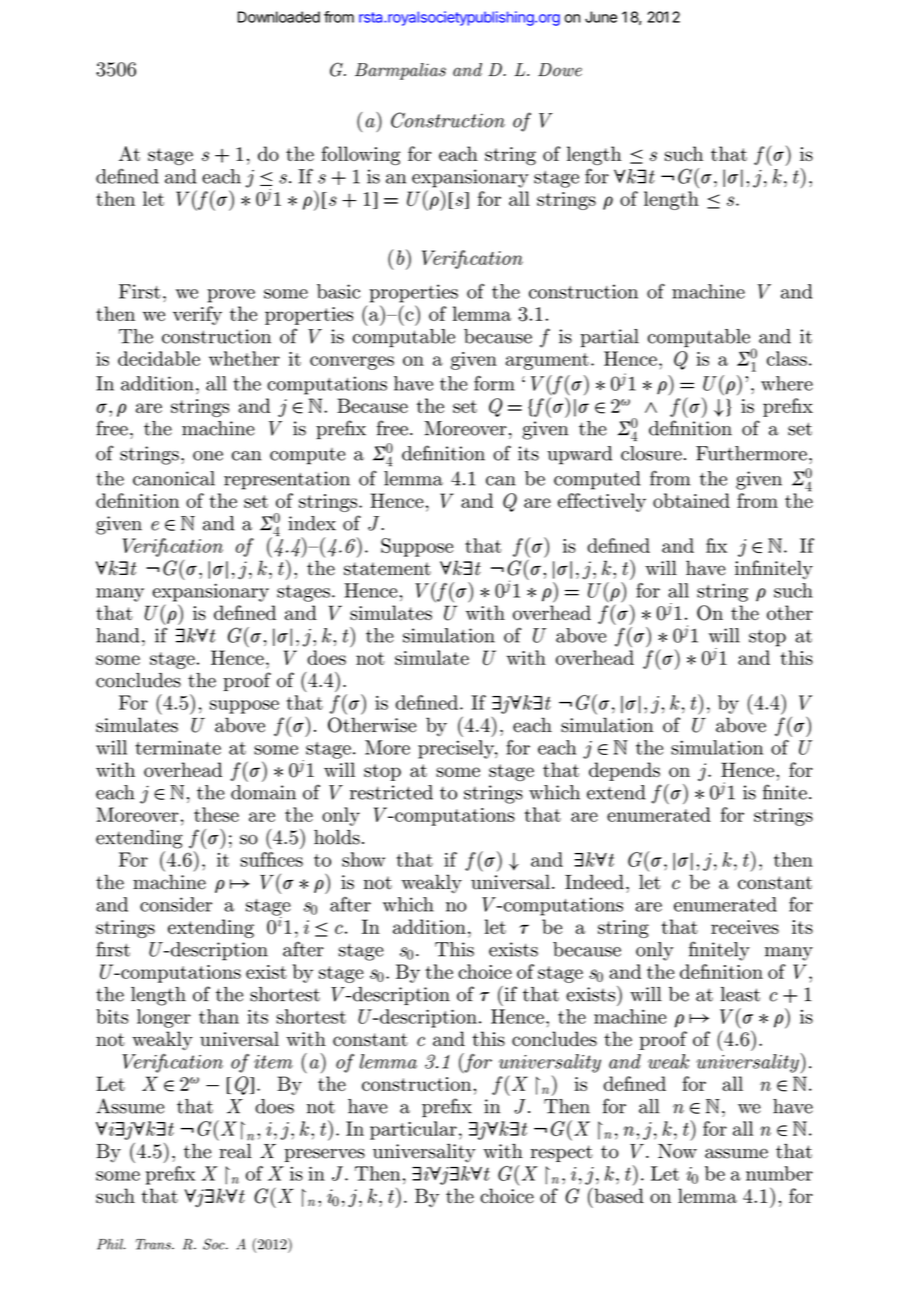  What do you see at coordinates (176, 904) in the page?
I see `consider` at bounding box center [176, 904].
